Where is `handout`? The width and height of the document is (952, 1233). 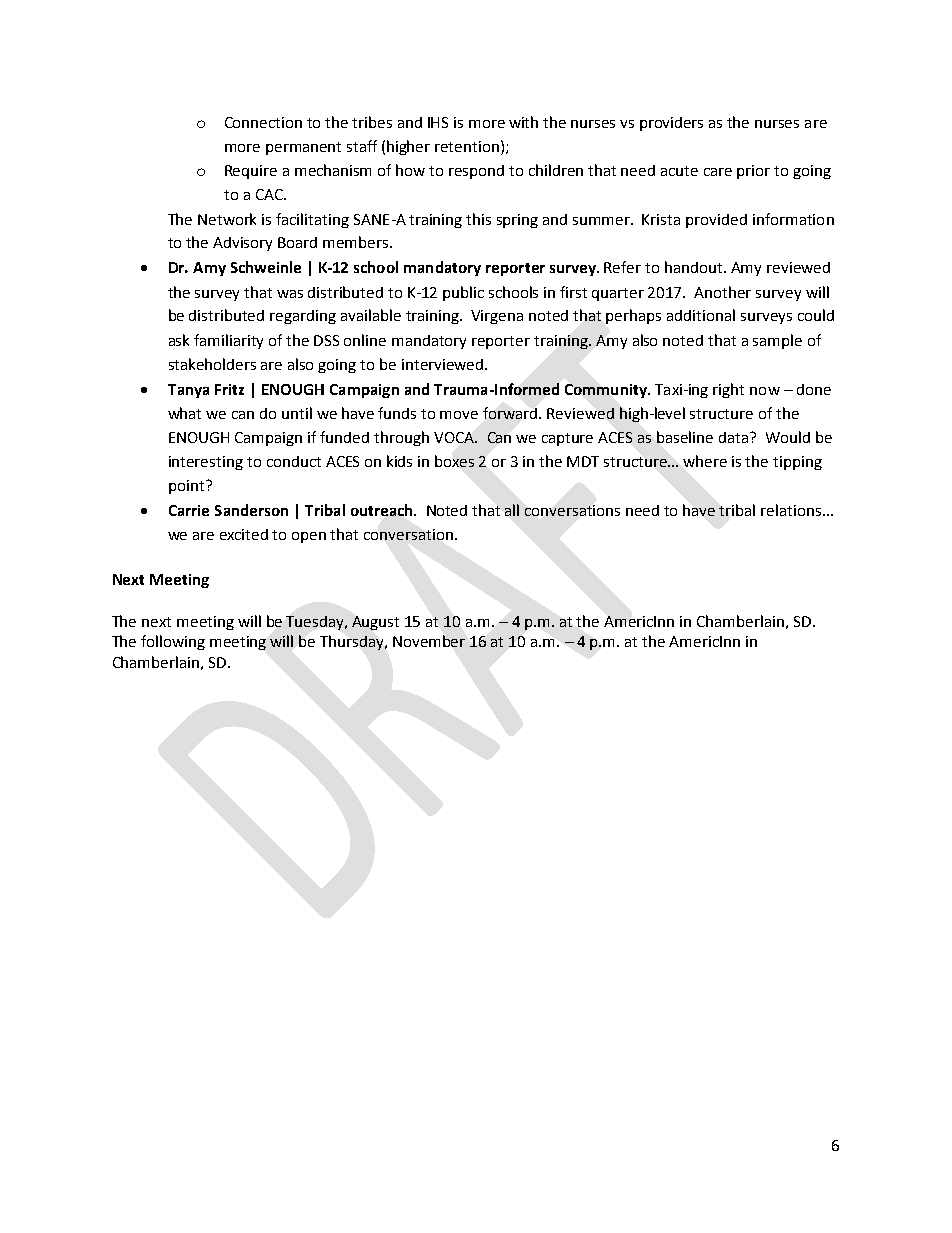 handout is located at coordinates (695, 267).
